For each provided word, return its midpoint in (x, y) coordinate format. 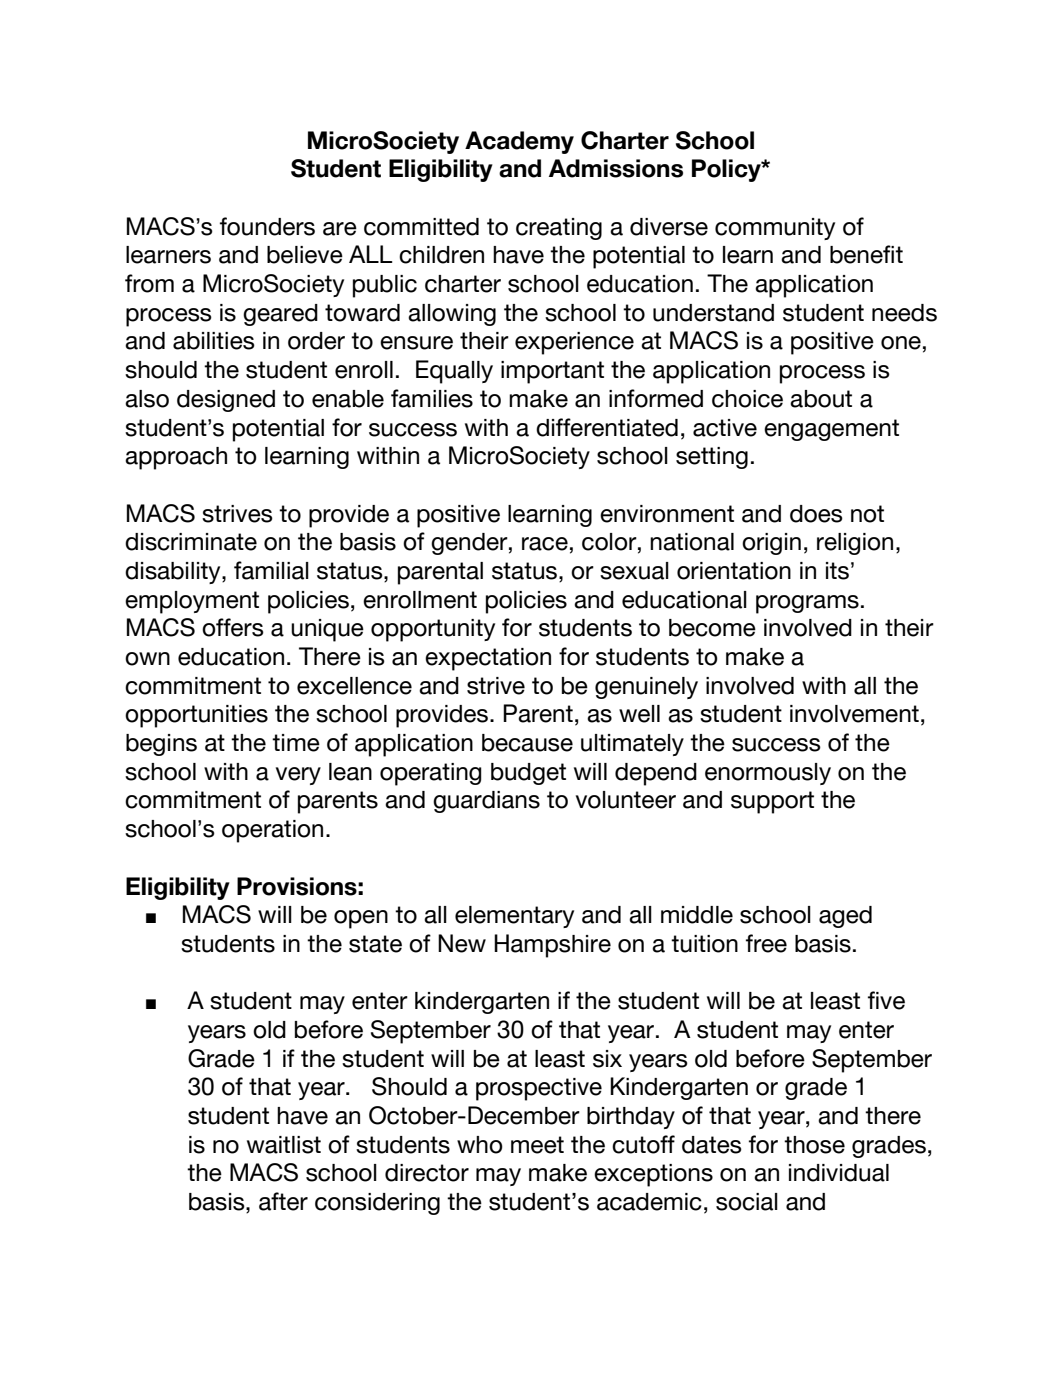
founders (267, 226)
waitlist (284, 1145)
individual (839, 1173)
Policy (727, 170)
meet (537, 1145)
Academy (519, 142)
